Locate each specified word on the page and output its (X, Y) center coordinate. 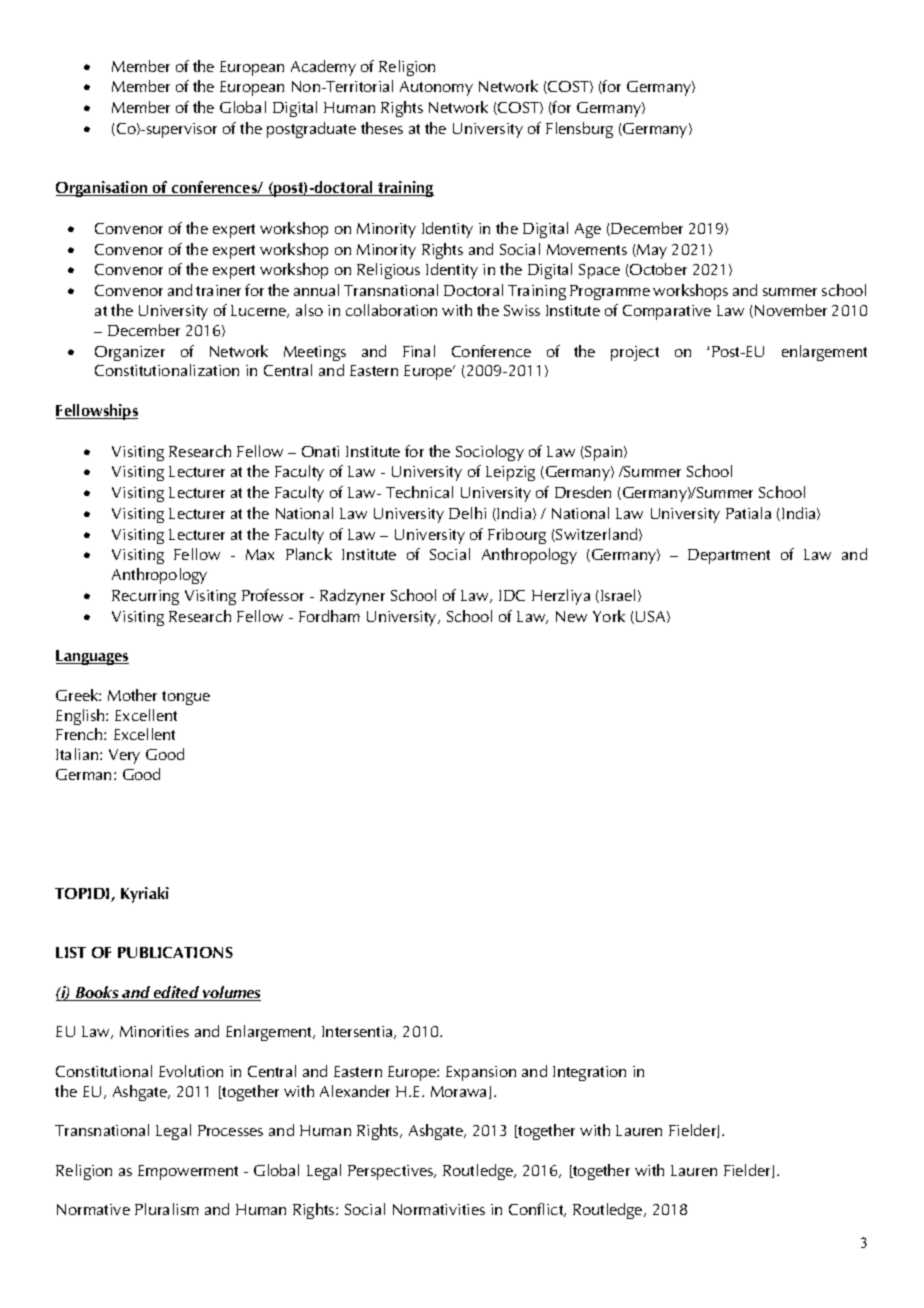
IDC (512, 595)
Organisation (103, 189)
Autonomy (436, 88)
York (609, 616)
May (651, 251)
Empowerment (188, 1172)
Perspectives (392, 1172)
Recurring (145, 597)
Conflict (537, 1210)
